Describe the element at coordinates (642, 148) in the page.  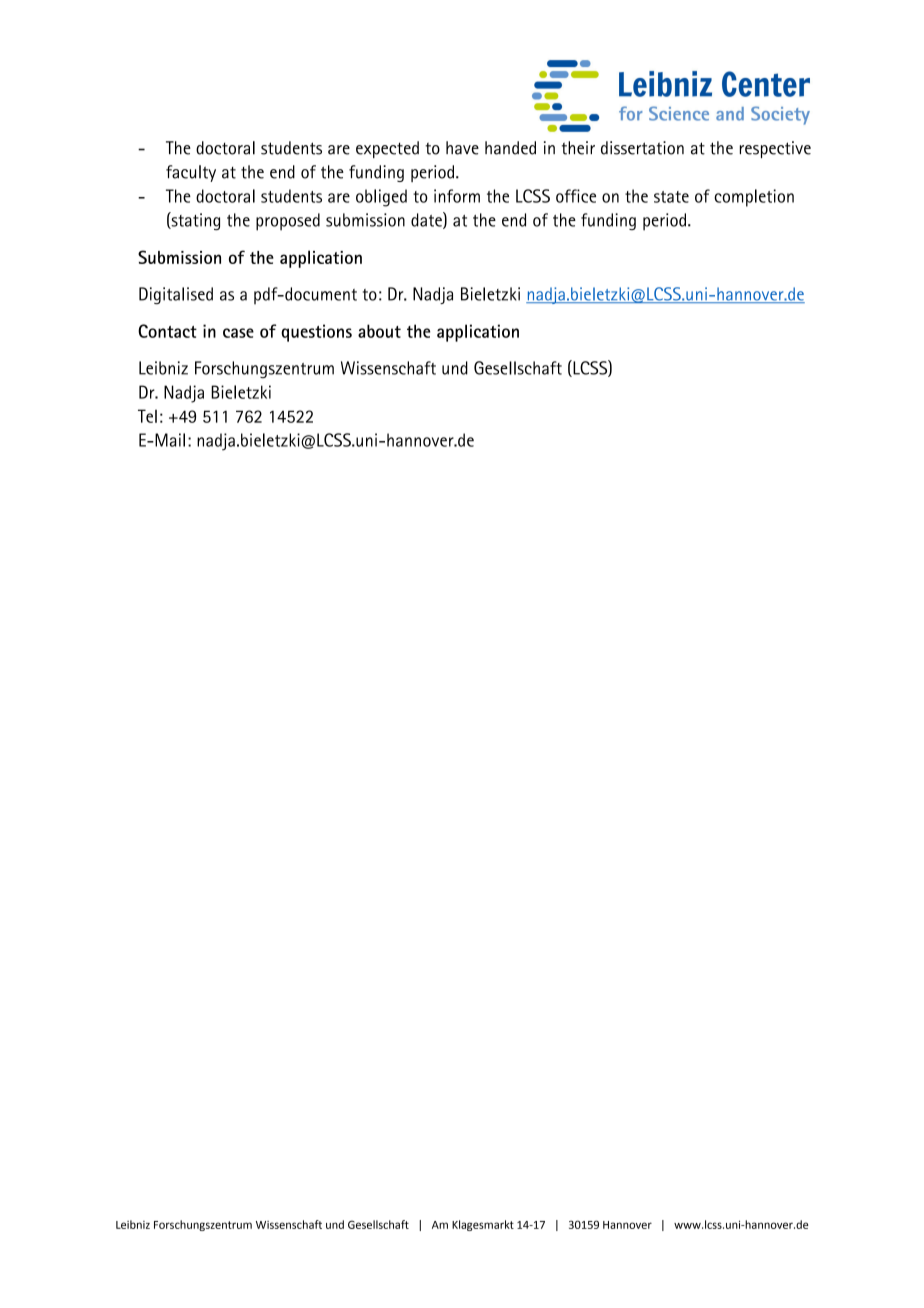
I see `dissertation` at that location.
